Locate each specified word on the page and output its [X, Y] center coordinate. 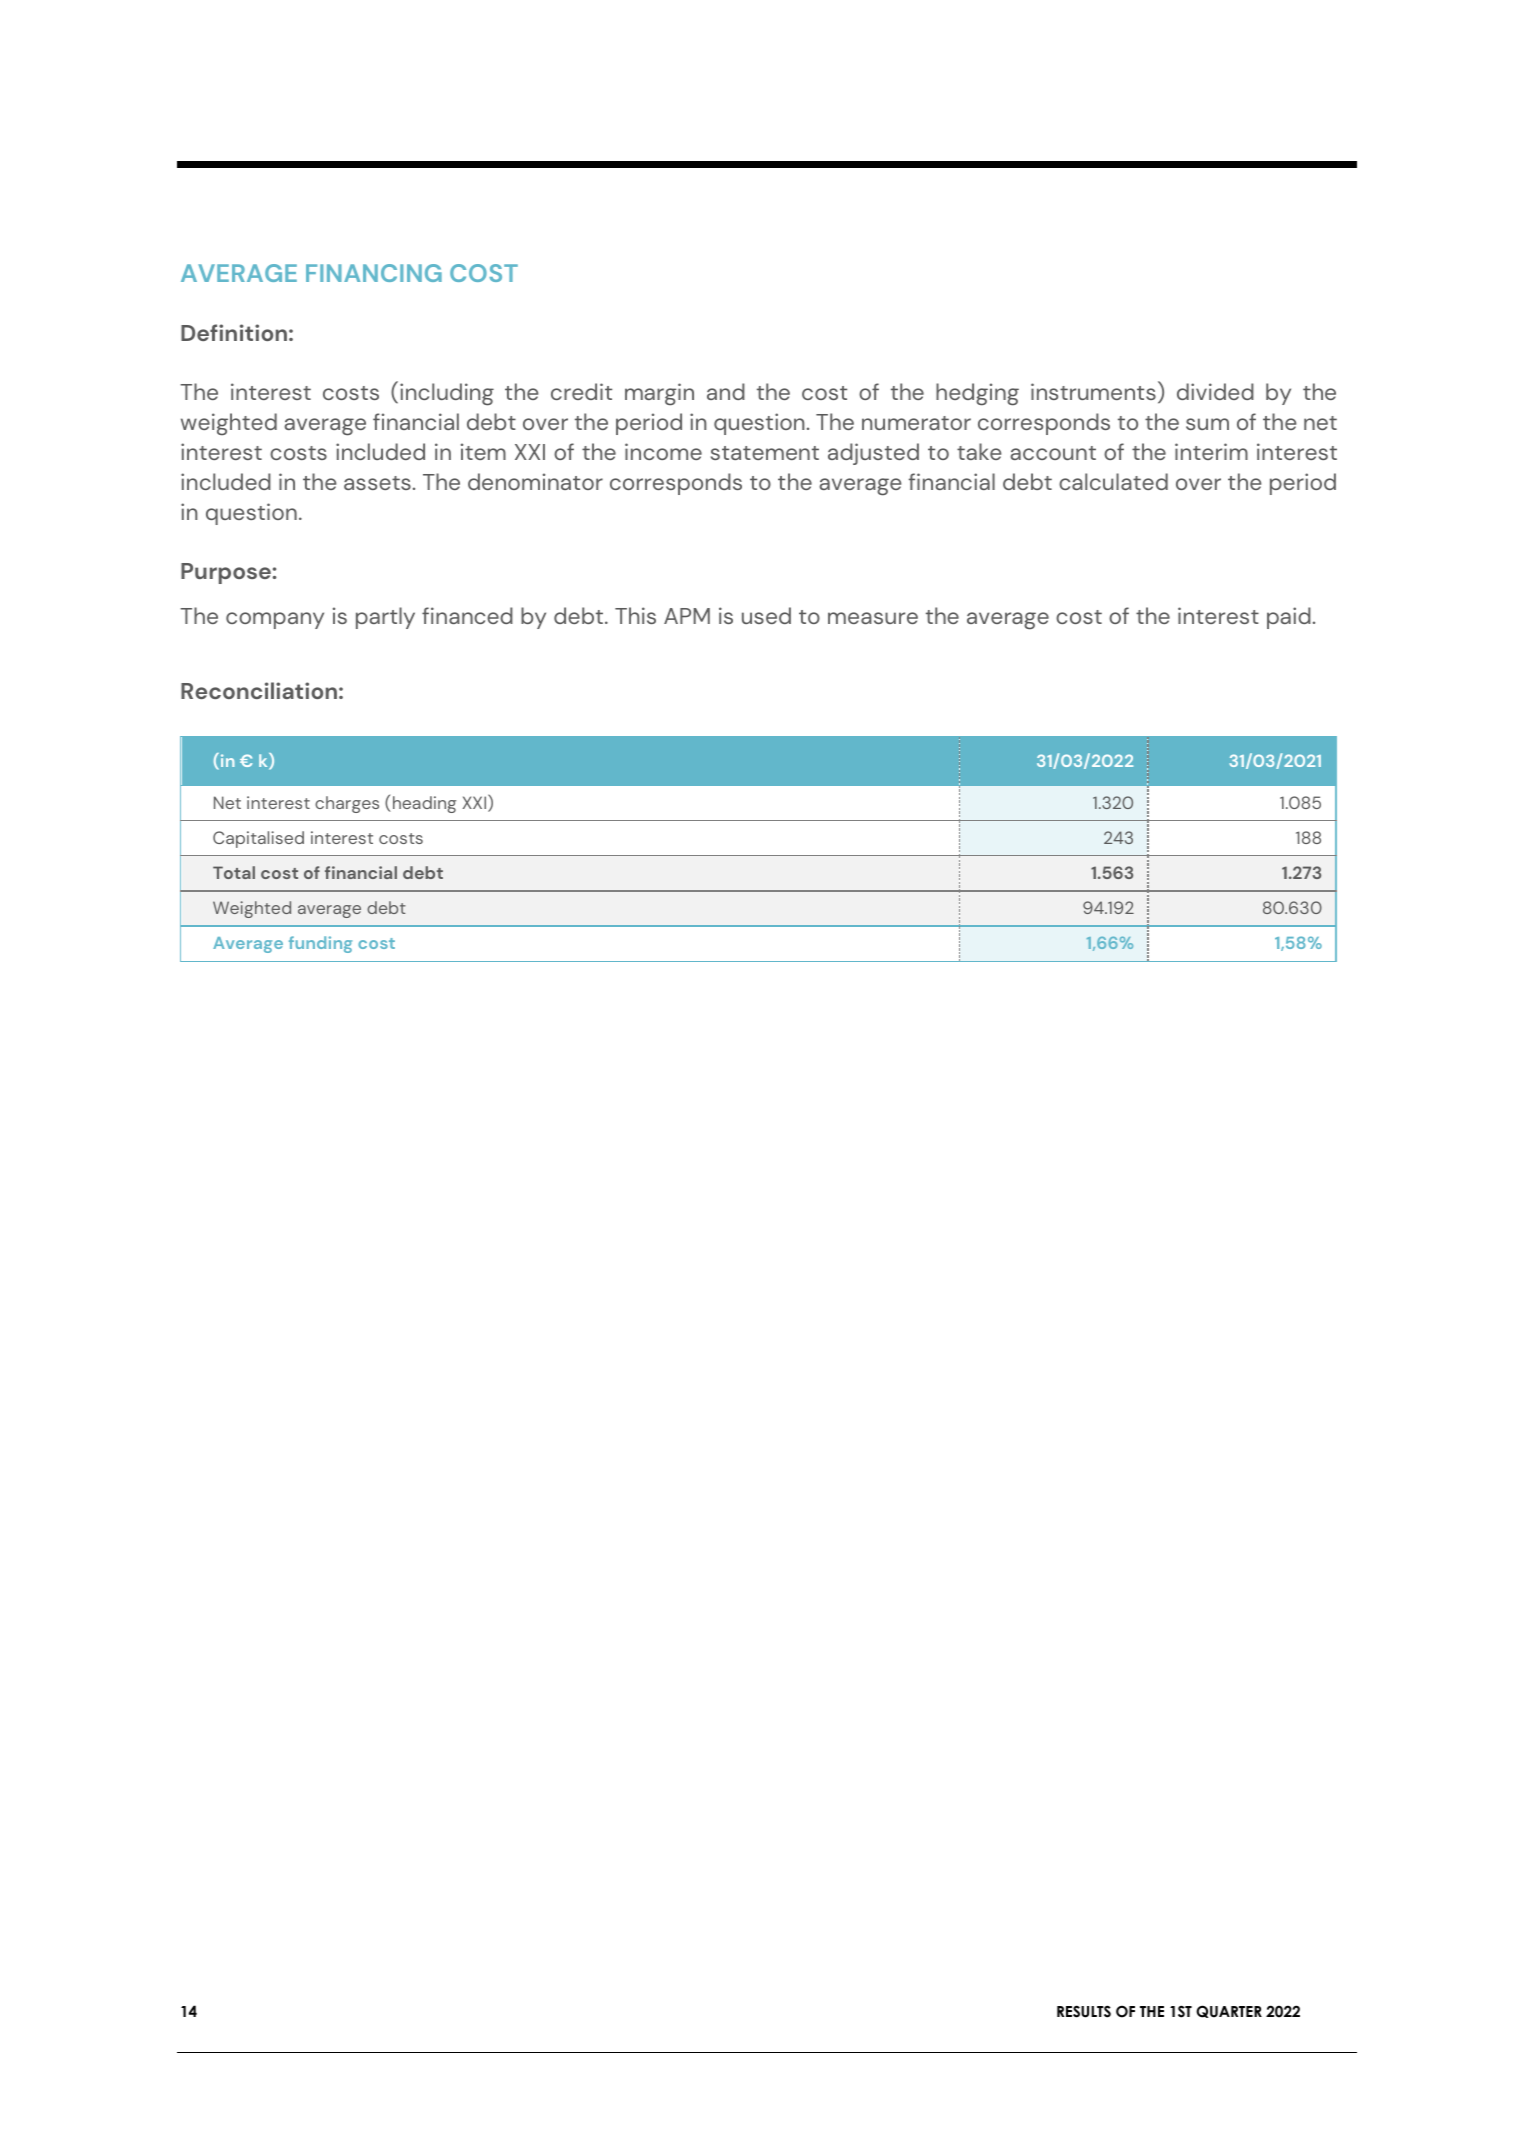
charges [347, 804]
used [766, 615]
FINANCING [374, 273]
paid [1289, 618]
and [726, 391]
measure [873, 618]
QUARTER [1229, 2011]
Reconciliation [259, 690]
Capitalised [258, 839]
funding [320, 944]
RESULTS [1084, 2011]
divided [1215, 391]
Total [234, 872]
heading [424, 804]
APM [687, 616]
